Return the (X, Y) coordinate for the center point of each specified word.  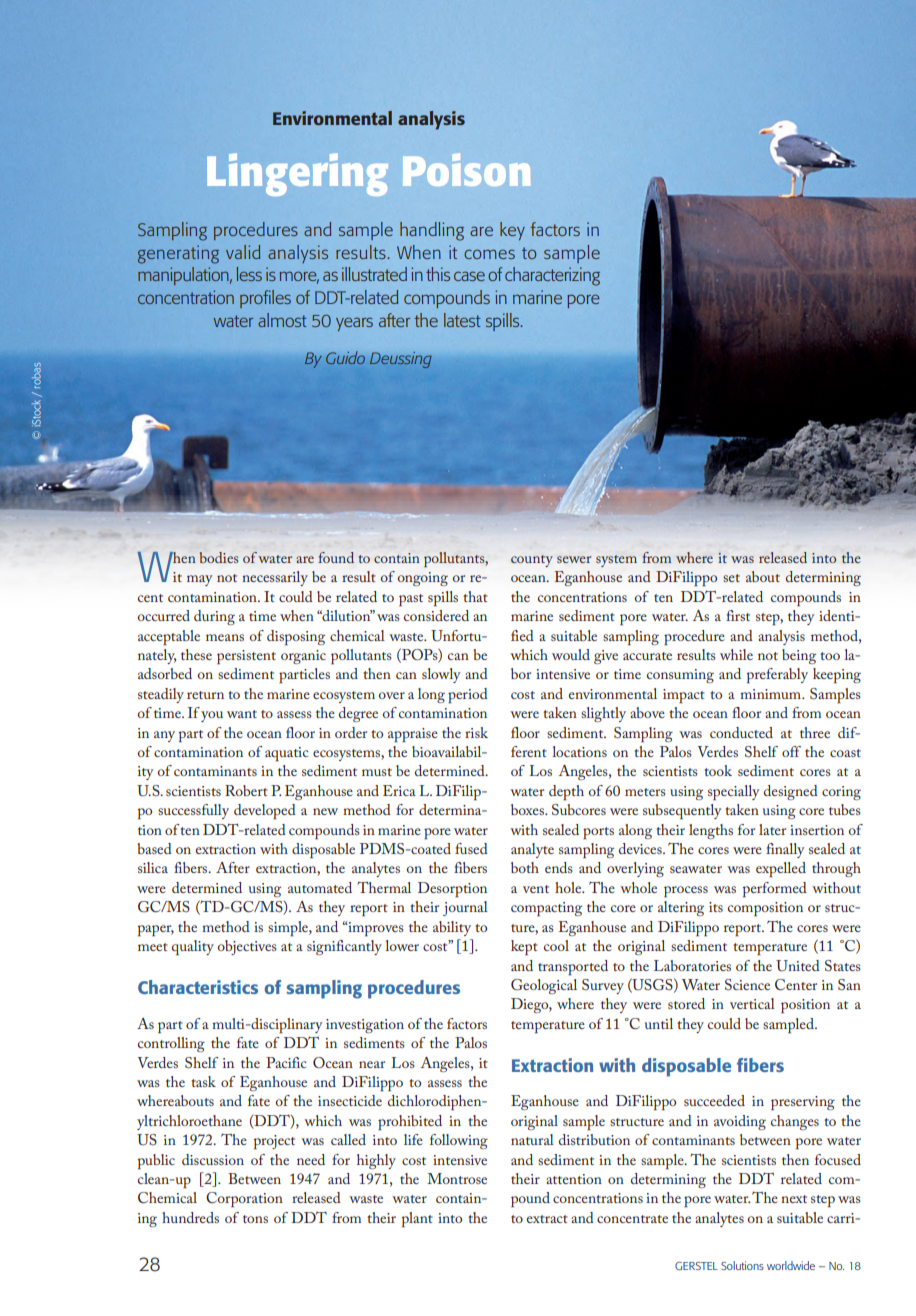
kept (524, 948)
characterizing (552, 276)
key (512, 231)
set (731, 578)
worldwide (791, 1265)
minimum (771, 694)
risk (476, 732)
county (532, 561)
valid (243, 252)
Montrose (457, 1178)
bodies (218, 557)
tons (255, 1219)
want (242, 714)
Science (747, 985)
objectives (247, 947)
